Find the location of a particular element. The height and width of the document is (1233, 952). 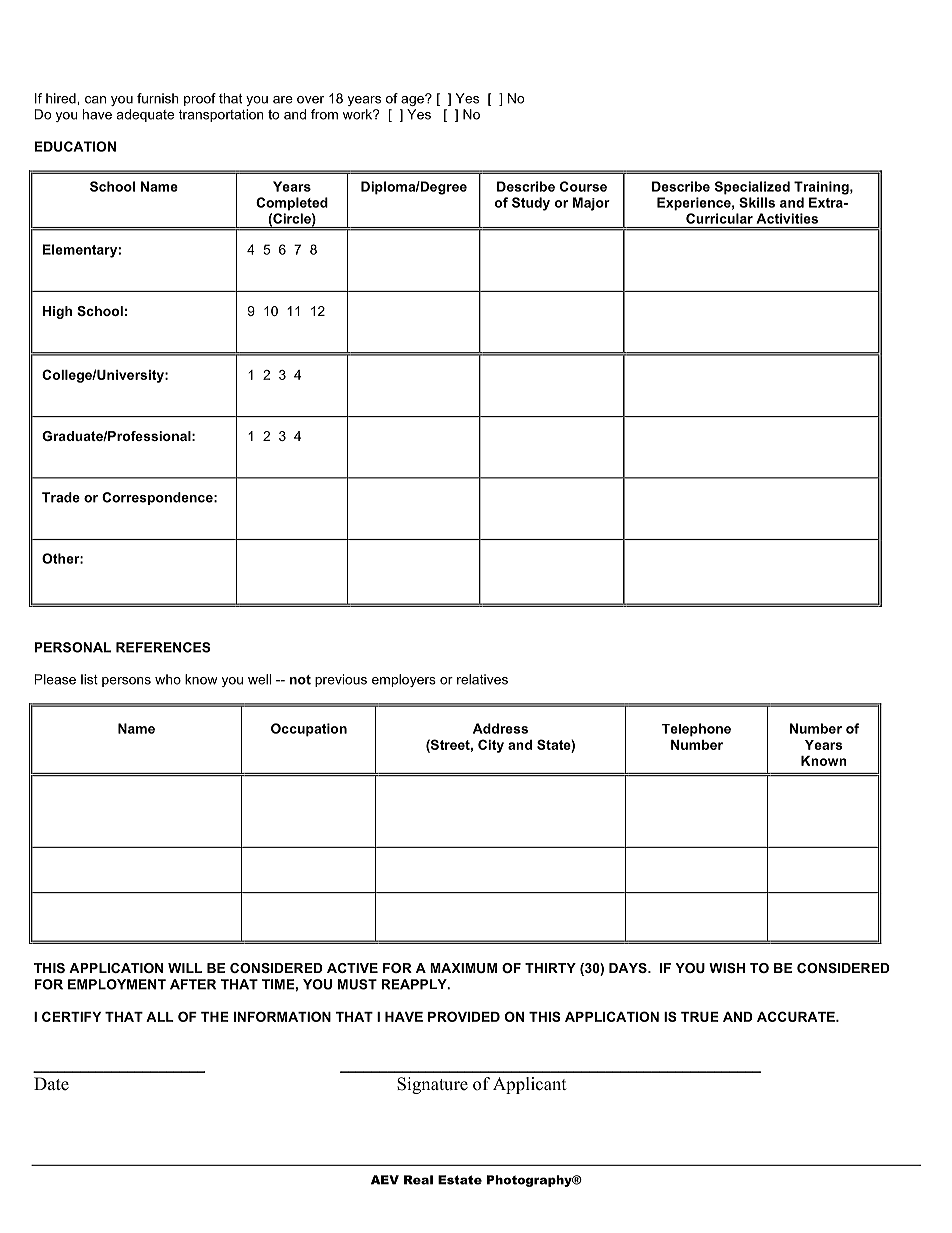

Telephone is located at coordinates (696, 730).
